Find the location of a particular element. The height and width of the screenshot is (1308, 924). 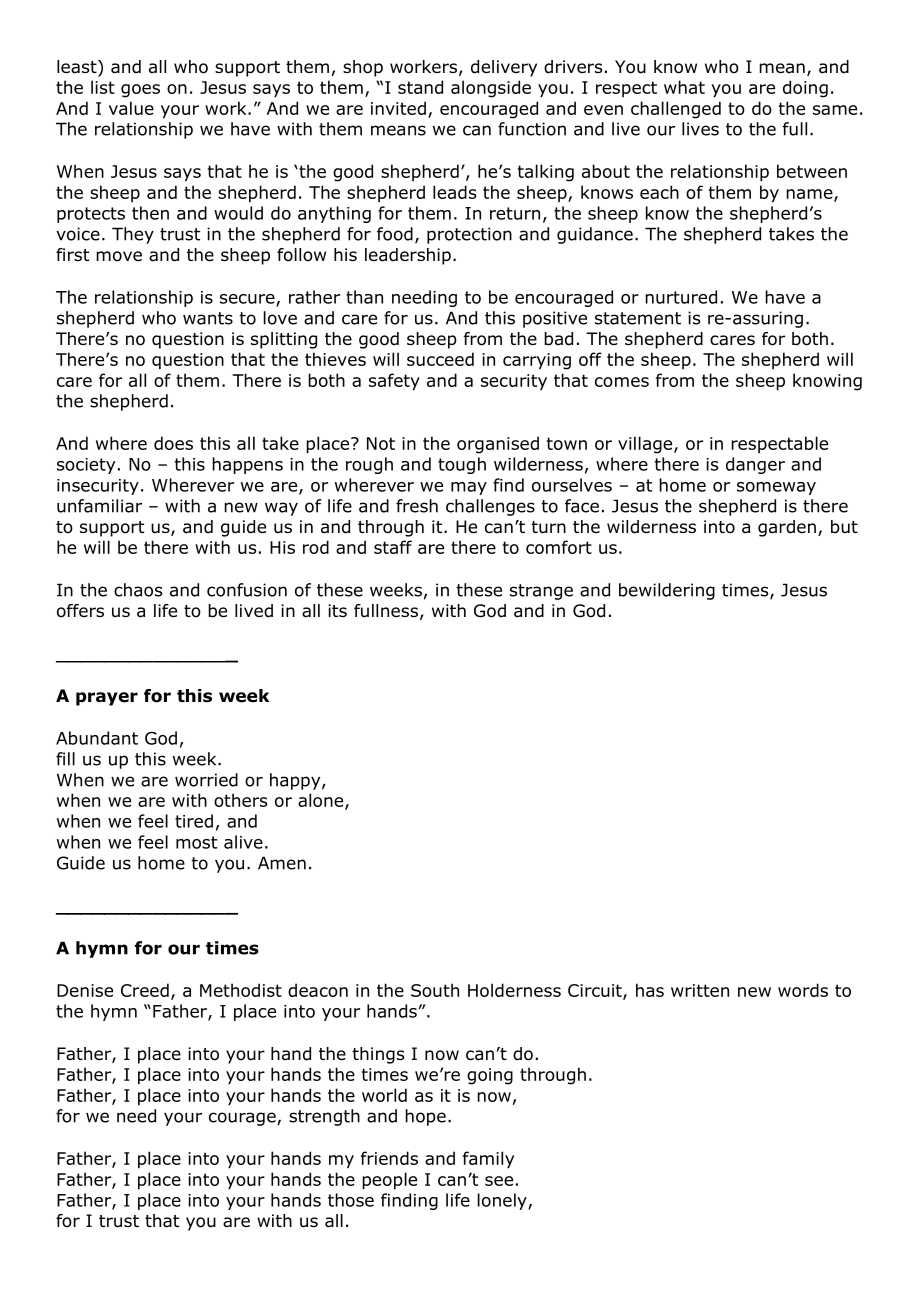

stand is located at coordinates (420, 87).
